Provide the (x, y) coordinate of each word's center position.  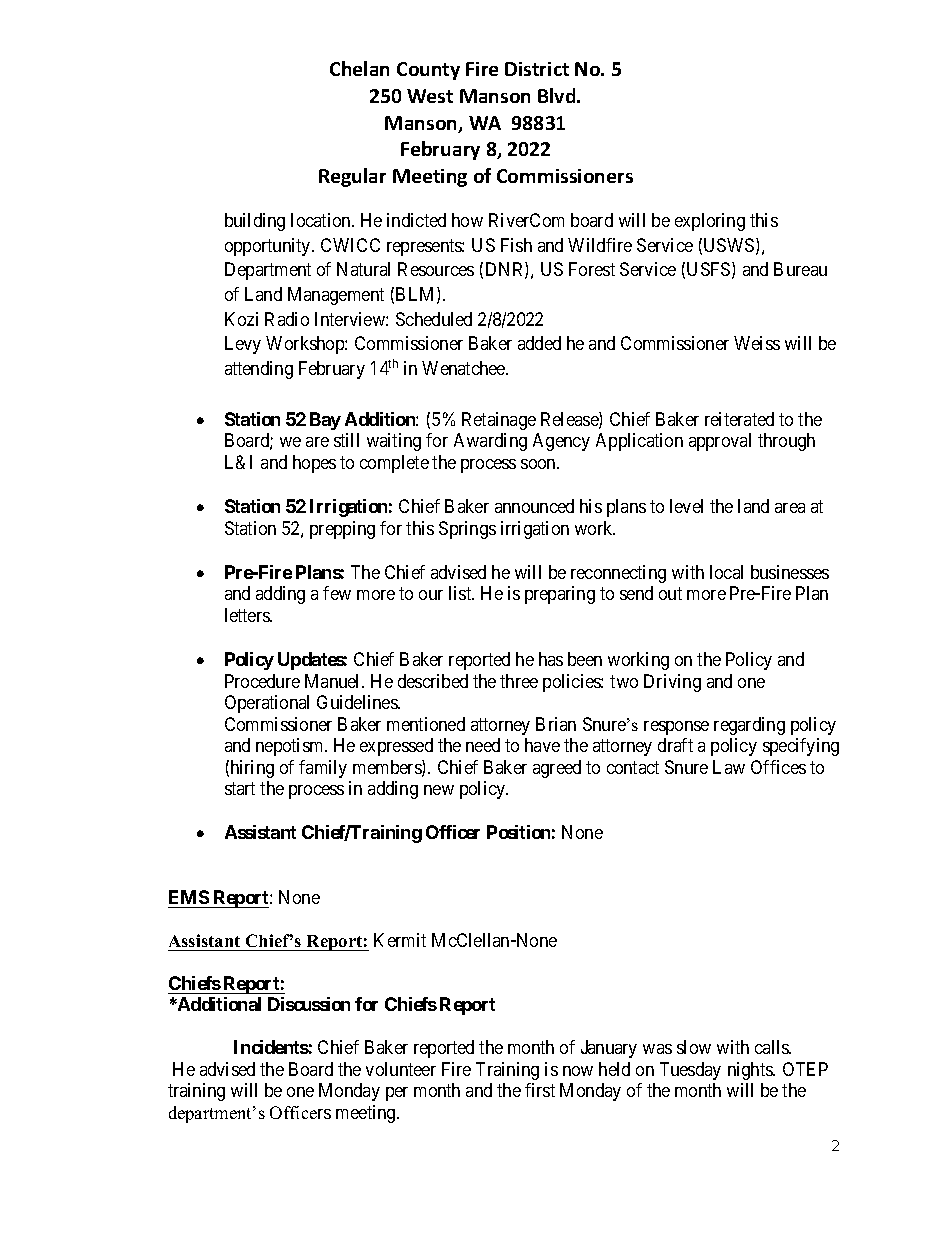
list (461, 593)
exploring (710, 222)
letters (248, 615)
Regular (352, 177)
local (726, 572)
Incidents (271, 1047)
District (537, 69)
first (540, 1090)
